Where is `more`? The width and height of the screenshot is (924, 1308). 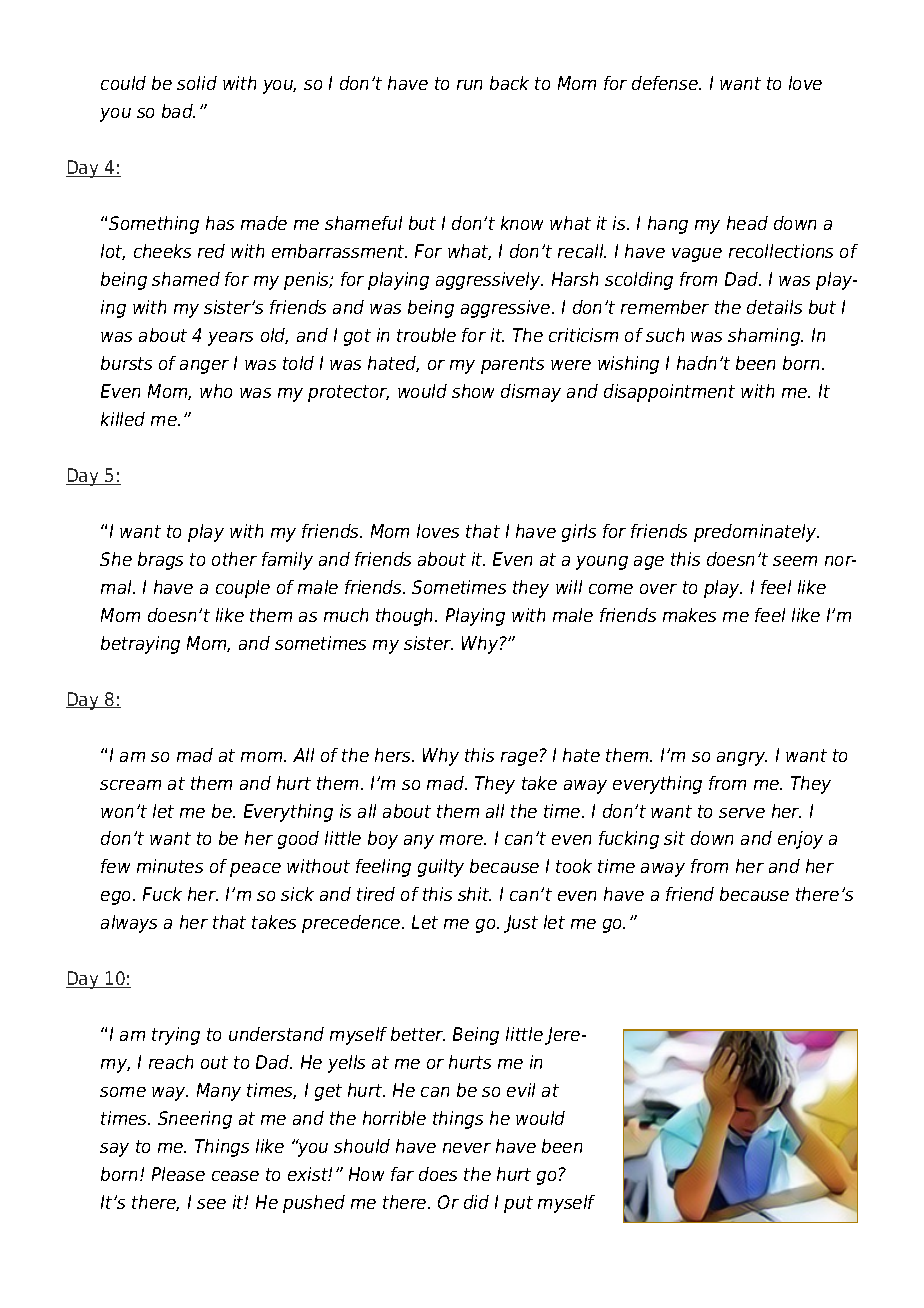 more is located at coordinates (462, 840).
